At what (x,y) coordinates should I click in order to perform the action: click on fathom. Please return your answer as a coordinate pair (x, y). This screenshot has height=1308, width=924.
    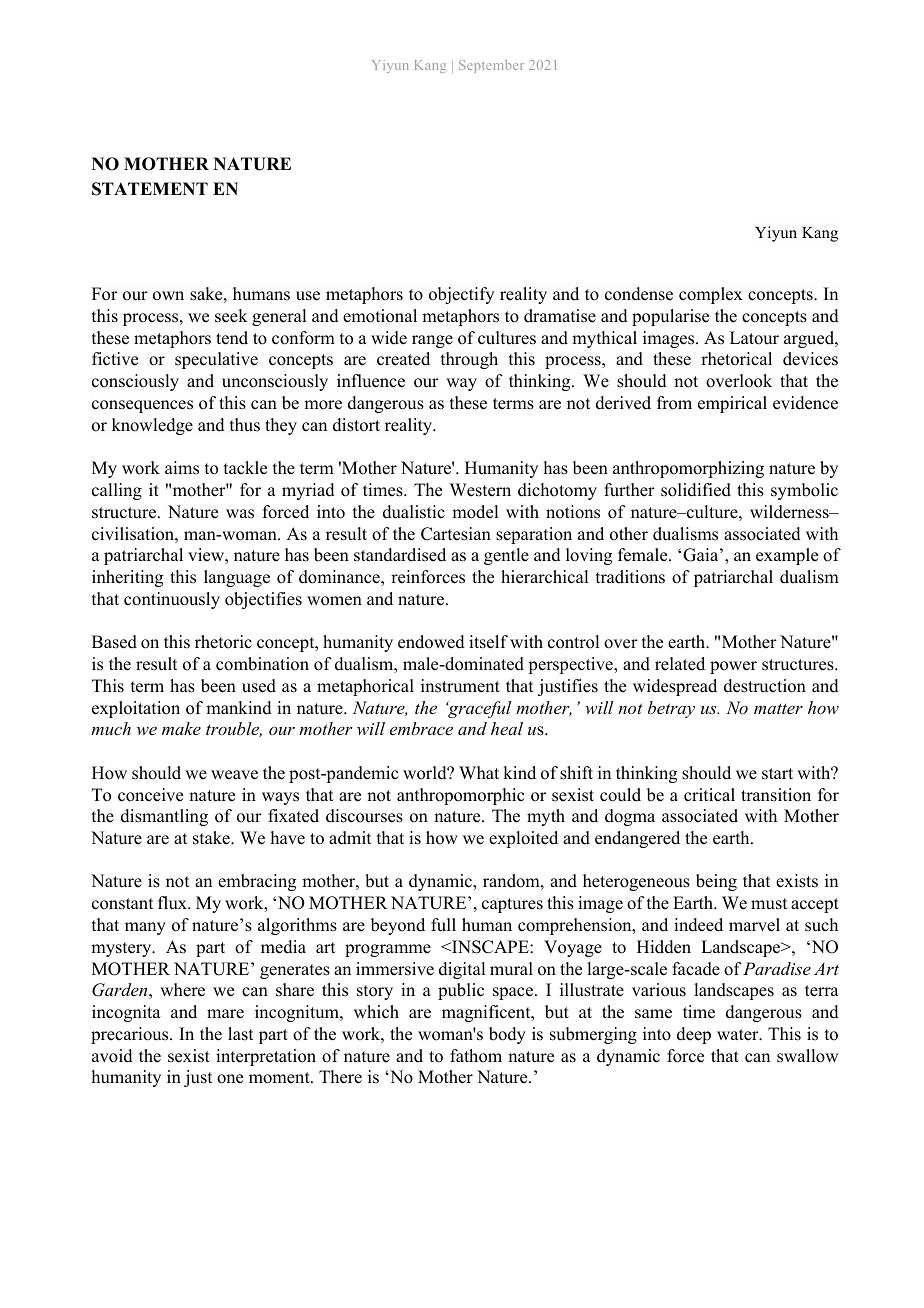
    Looking at the image, I should click on (476, 1056).
